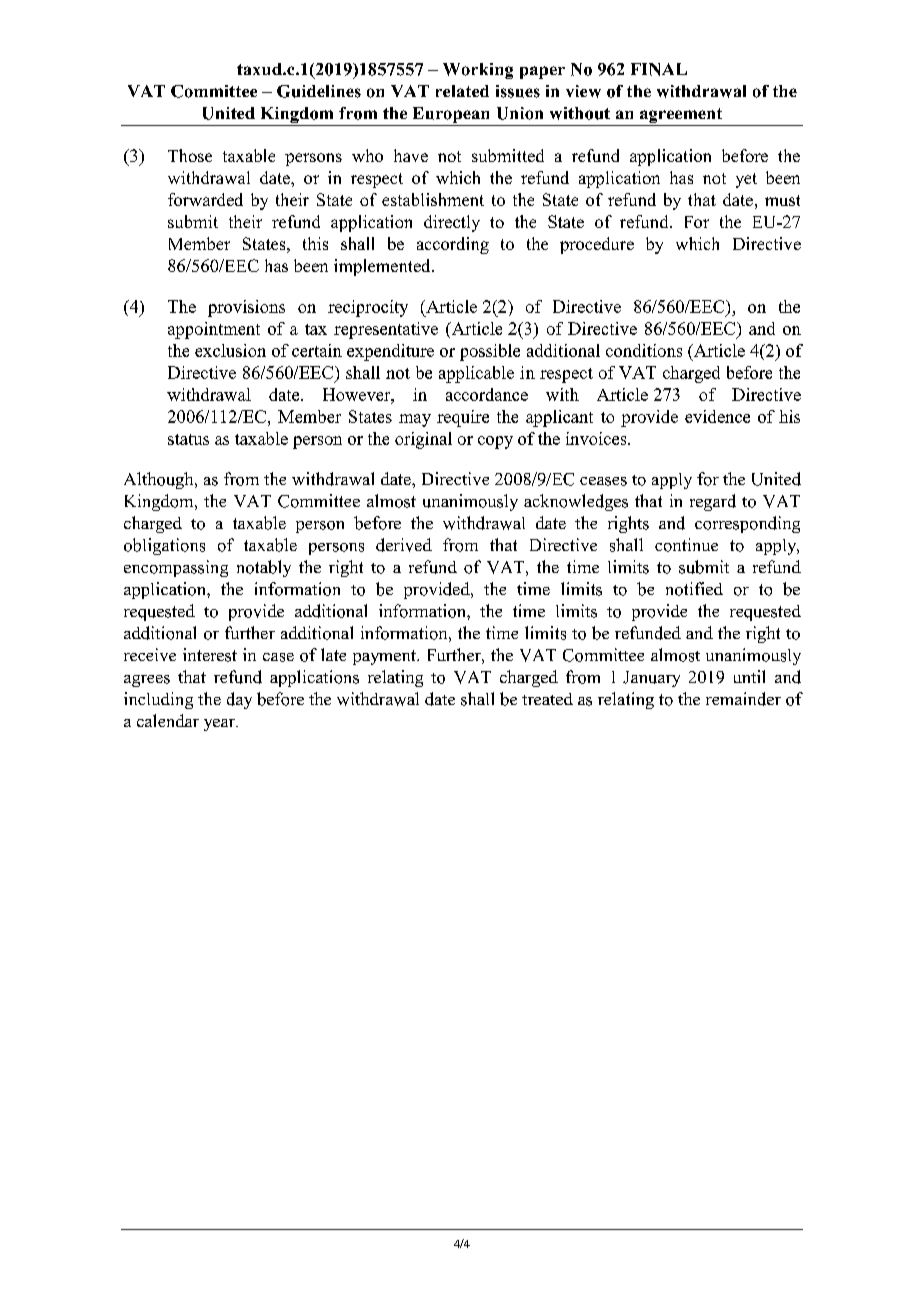  Describe the element at coordinates (681, 117) in the image. I see `agreement` at that location.
